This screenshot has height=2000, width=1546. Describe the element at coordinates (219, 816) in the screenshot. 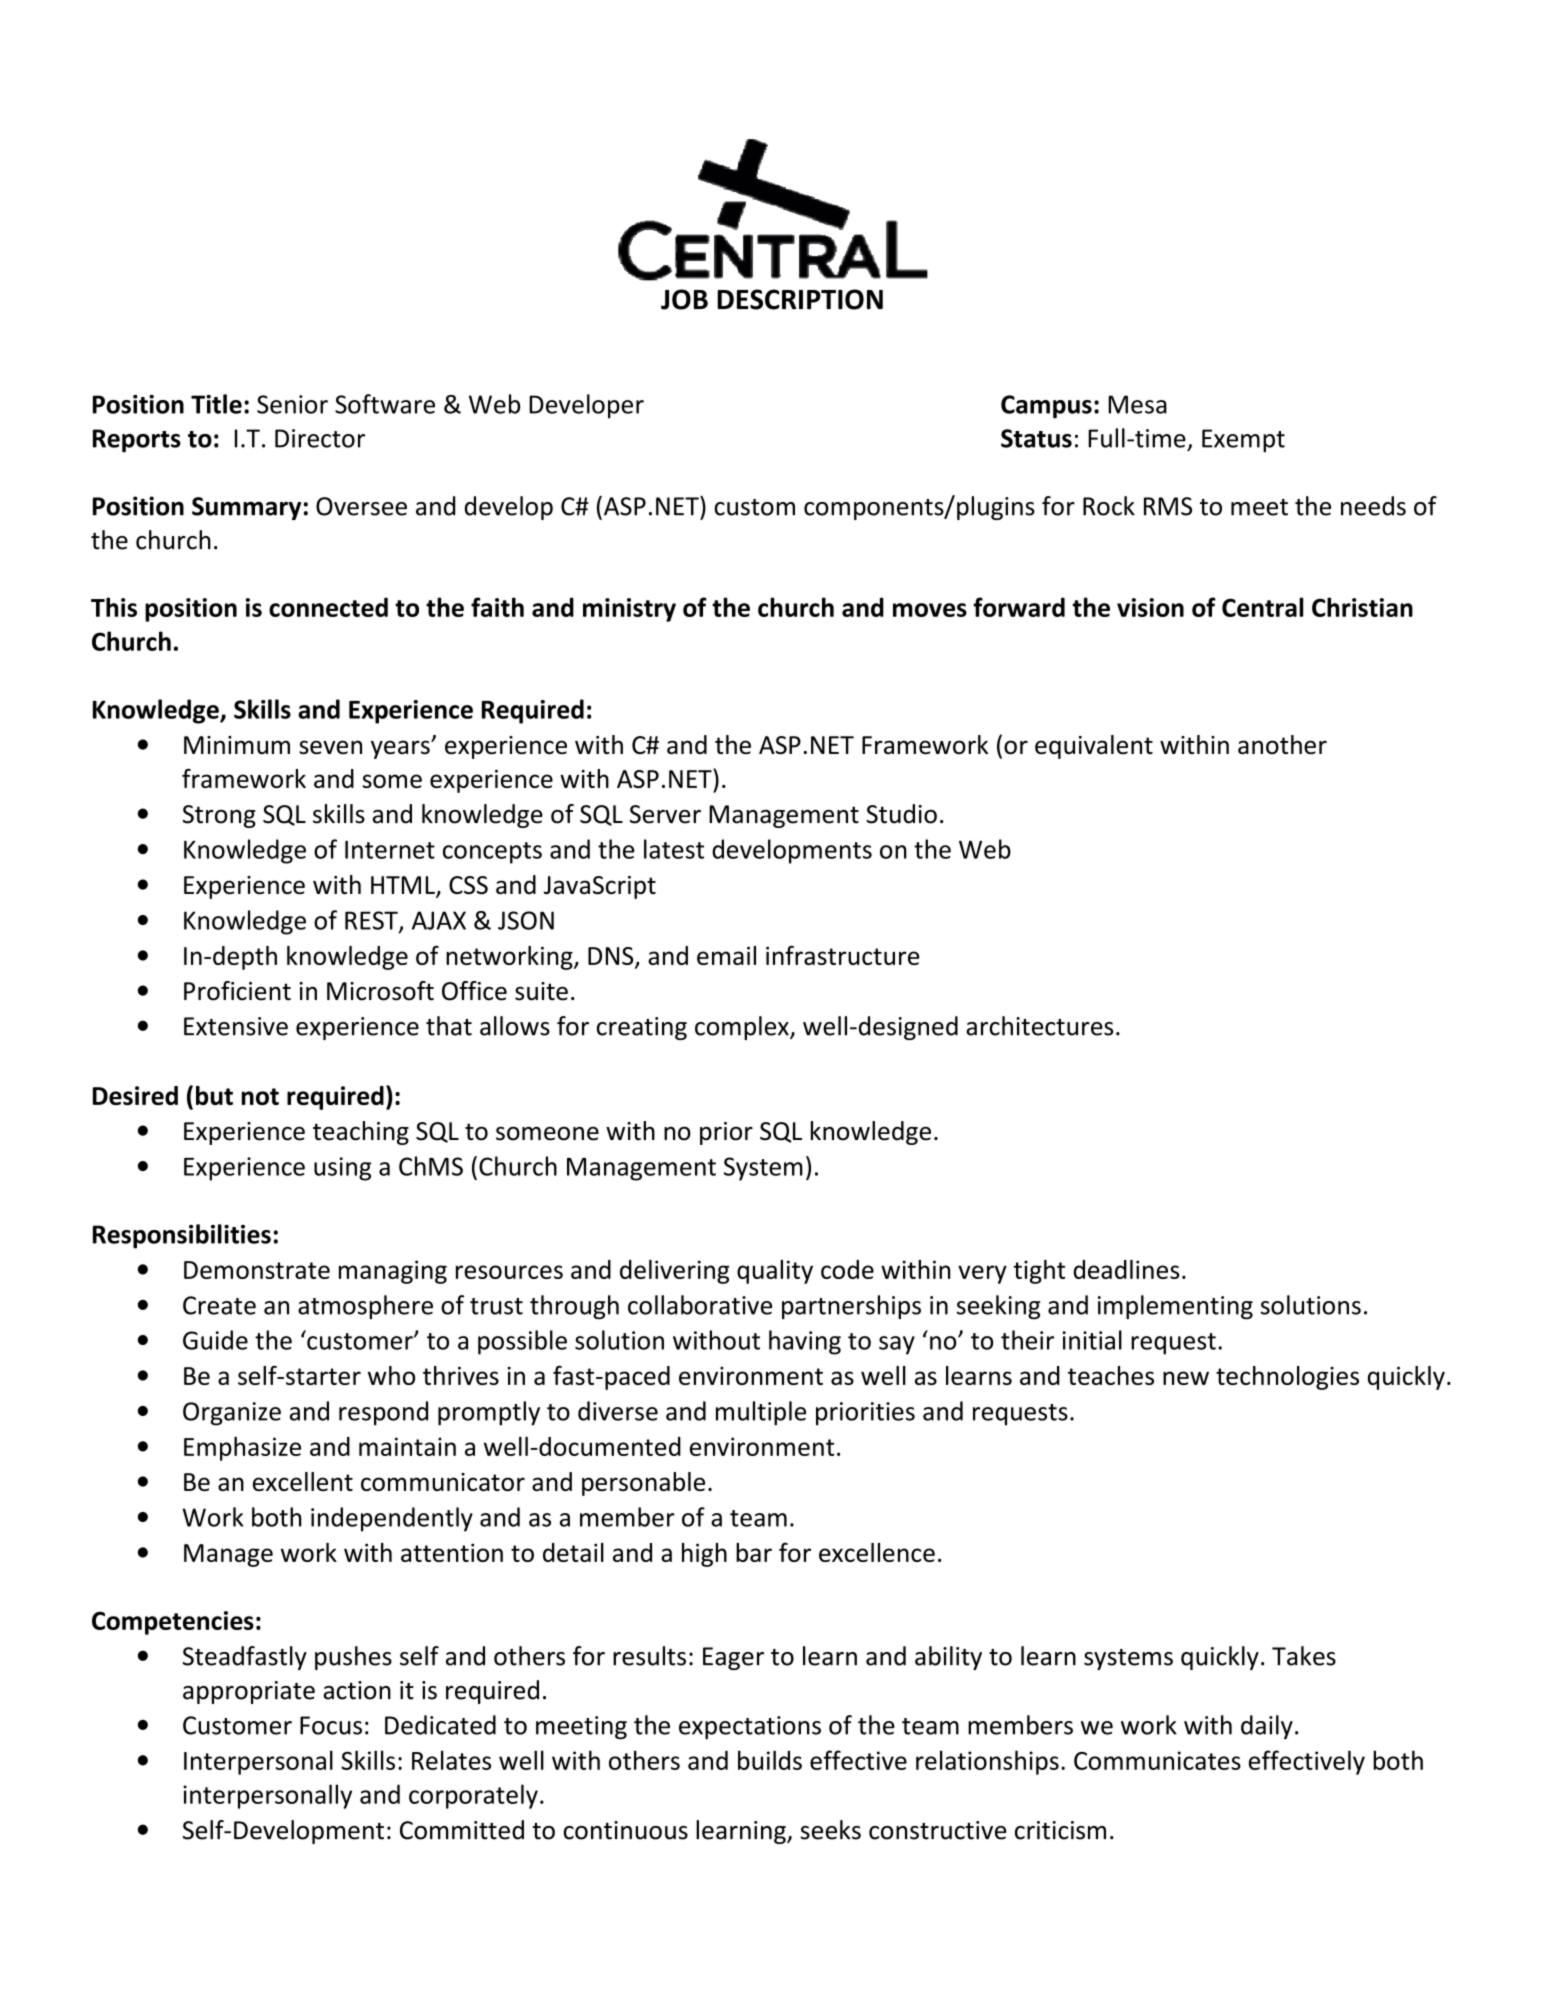

I see `Strong` at that location.
